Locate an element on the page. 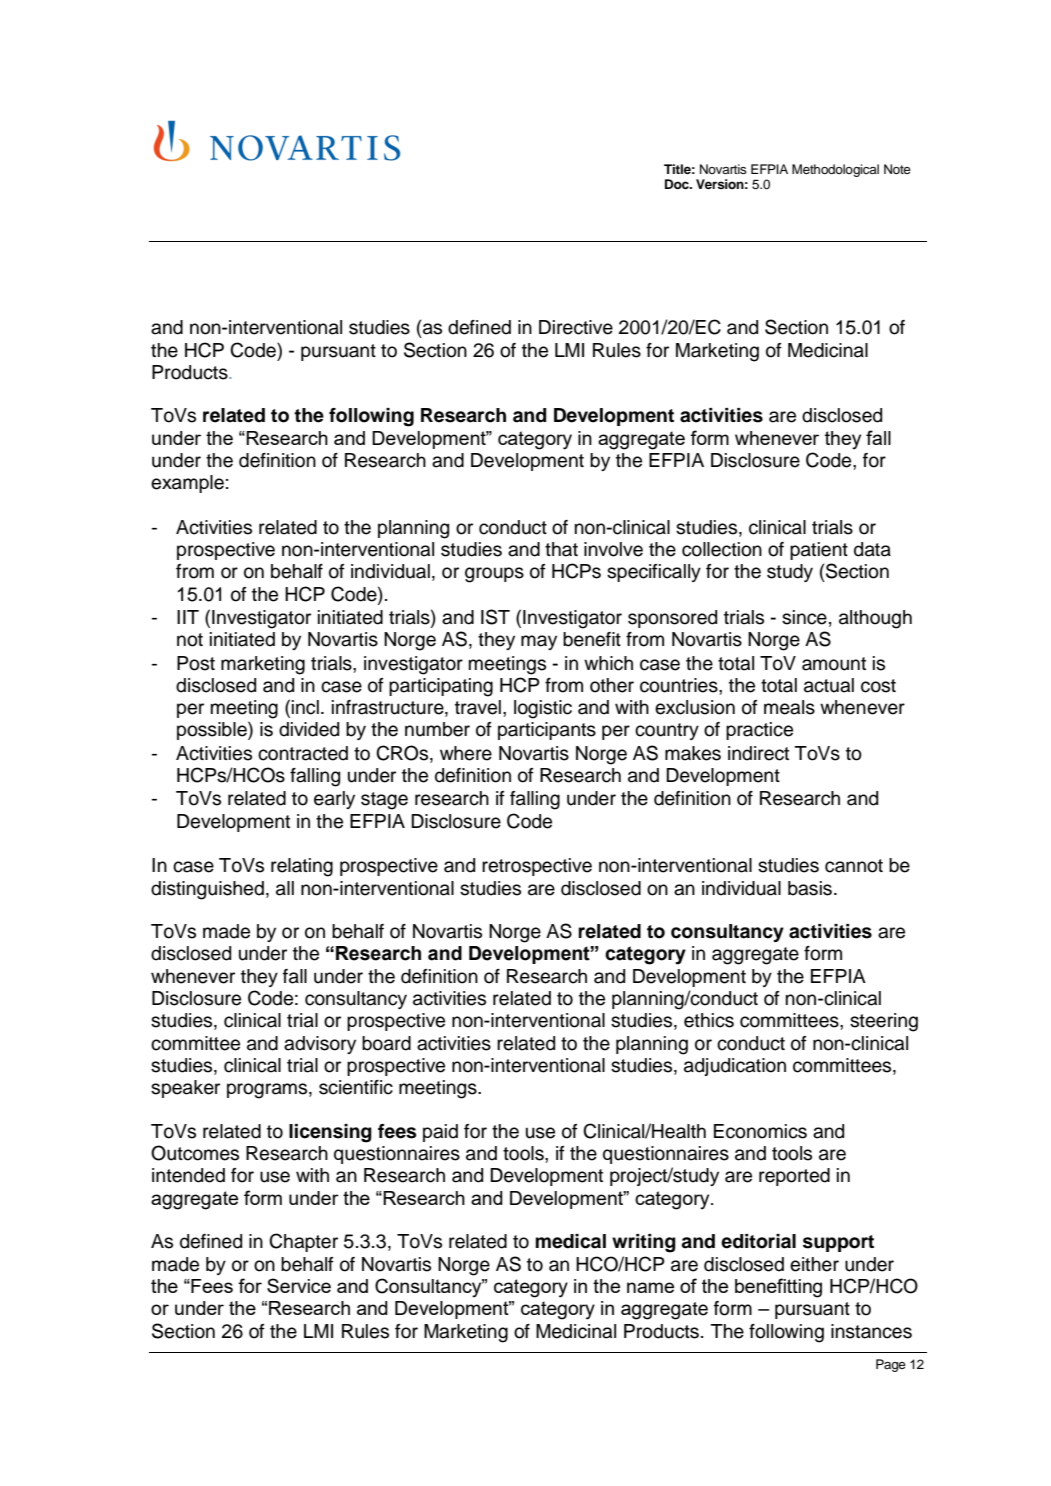 The image size is (1051, 1486). Directive is located at coordinates (576, 327).
